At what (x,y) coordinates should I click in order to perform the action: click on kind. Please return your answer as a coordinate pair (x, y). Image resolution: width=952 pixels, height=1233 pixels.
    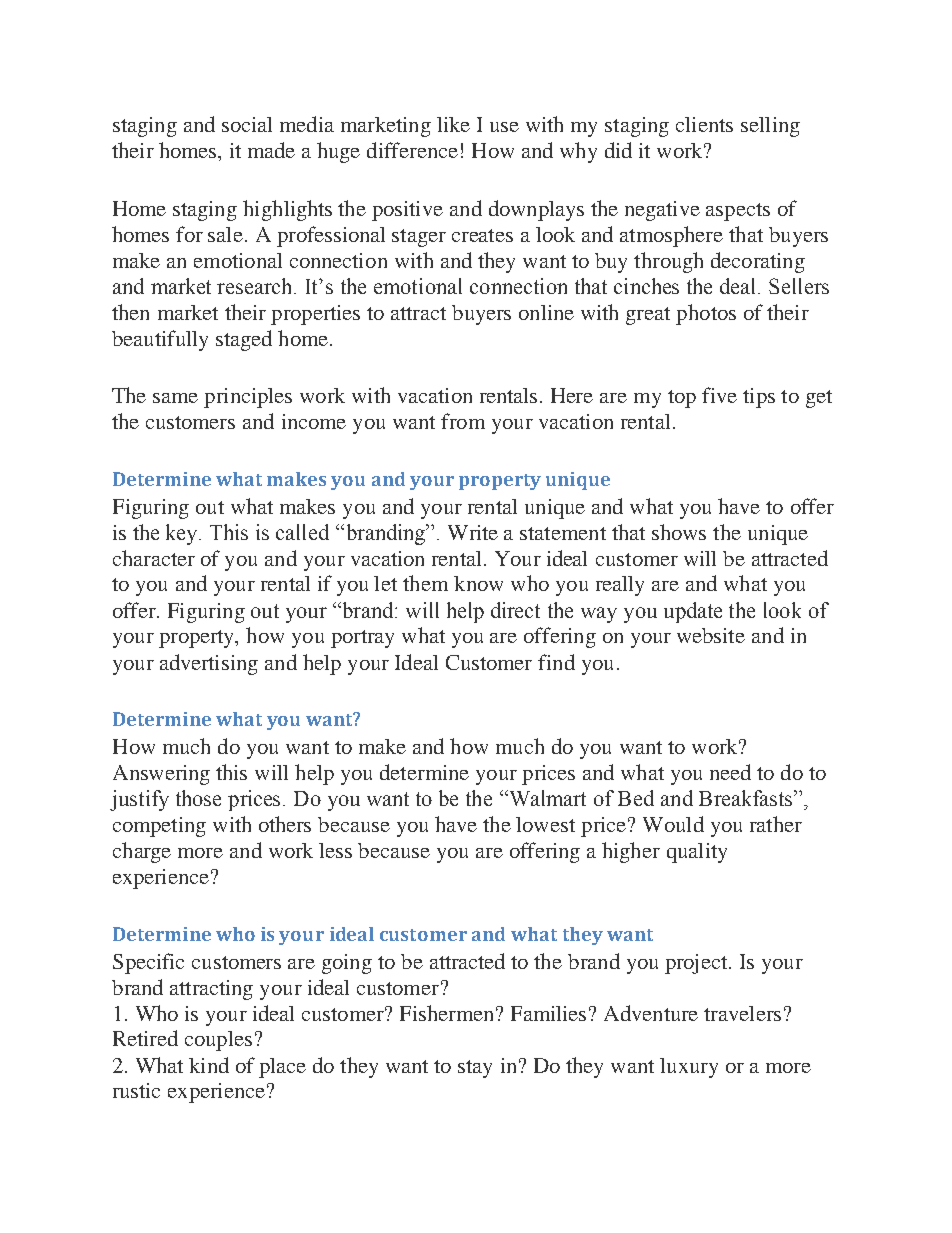
    Looking at the image, I should click on (209, 1065).
